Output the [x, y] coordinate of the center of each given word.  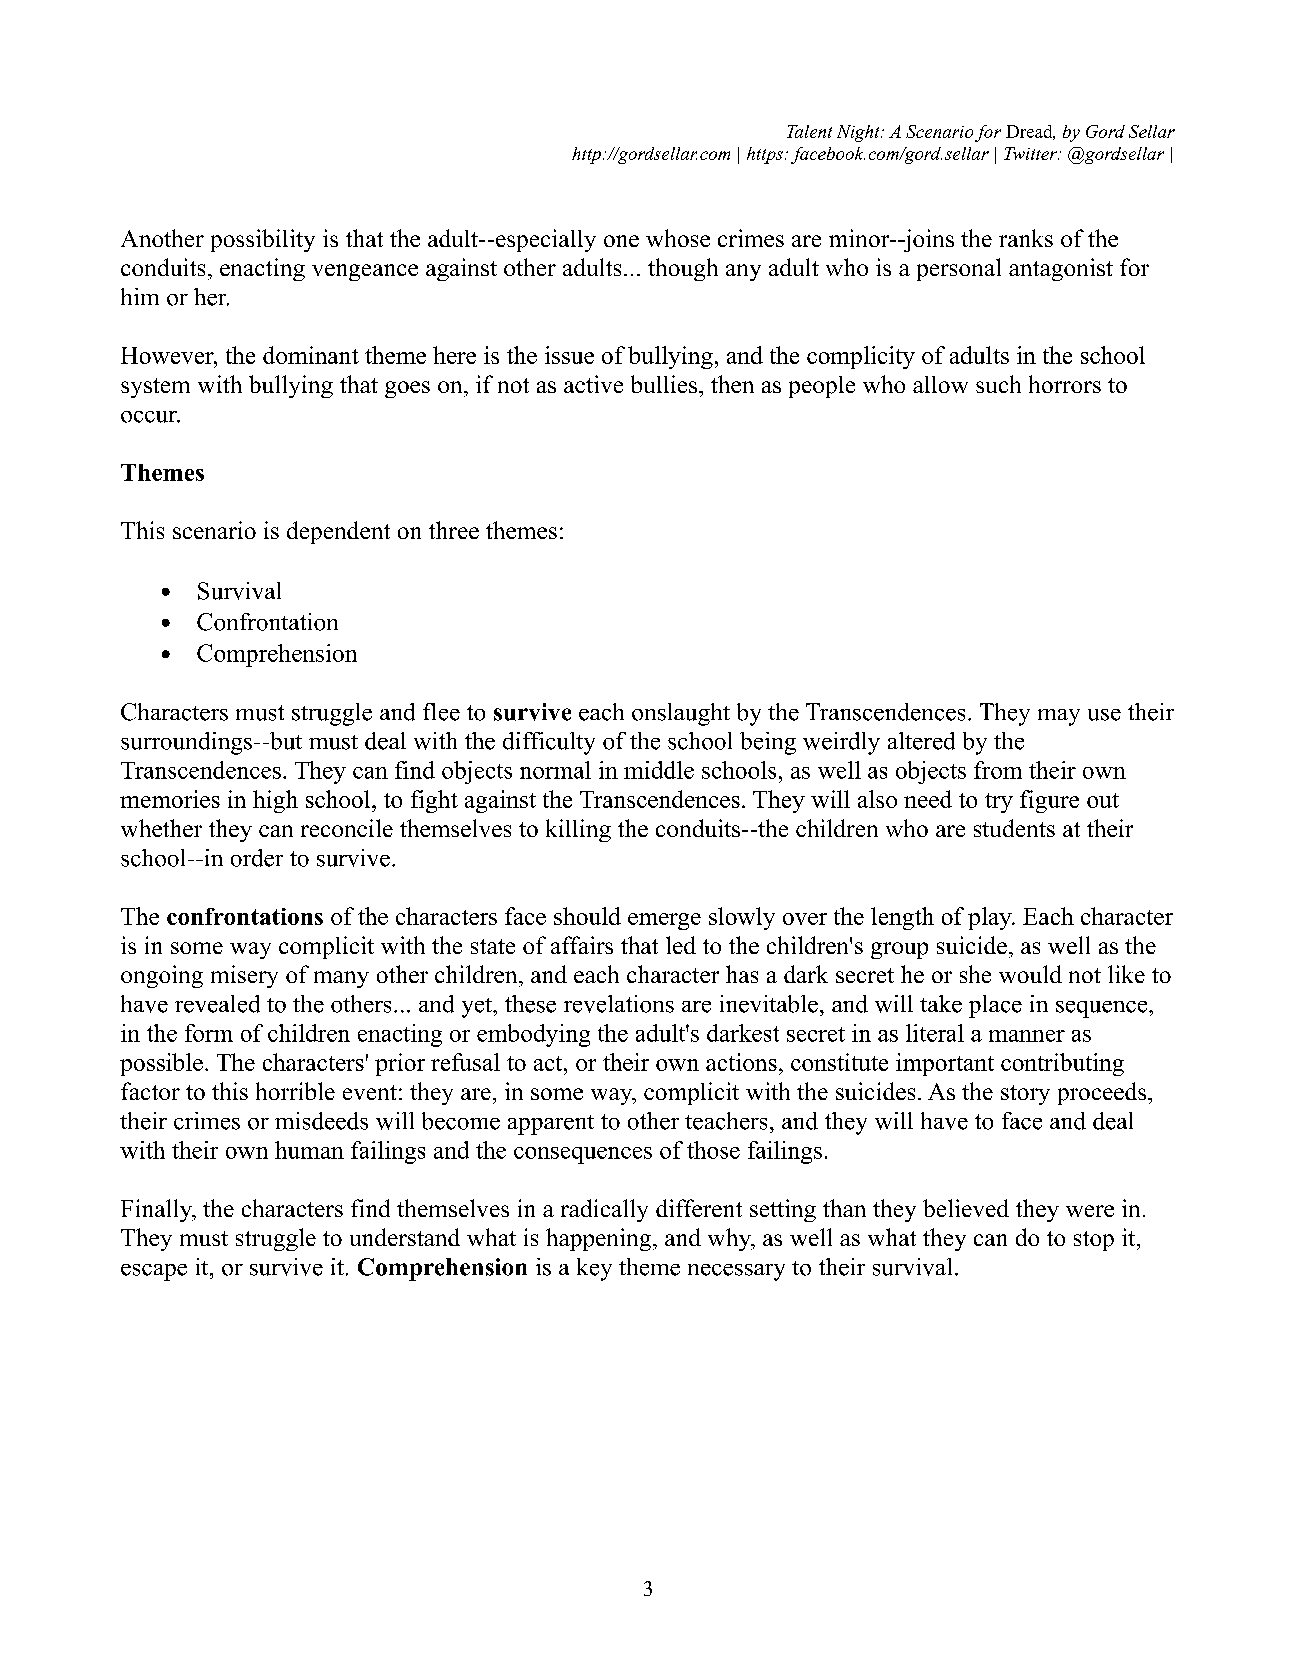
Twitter [1031, 153]
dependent [338, 532]
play [991, 918]
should [587, 916]
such [998, 384]
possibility [263, 240]
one [621, 241]
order [257, 858]
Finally [158, 1210]
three [454, 530]
